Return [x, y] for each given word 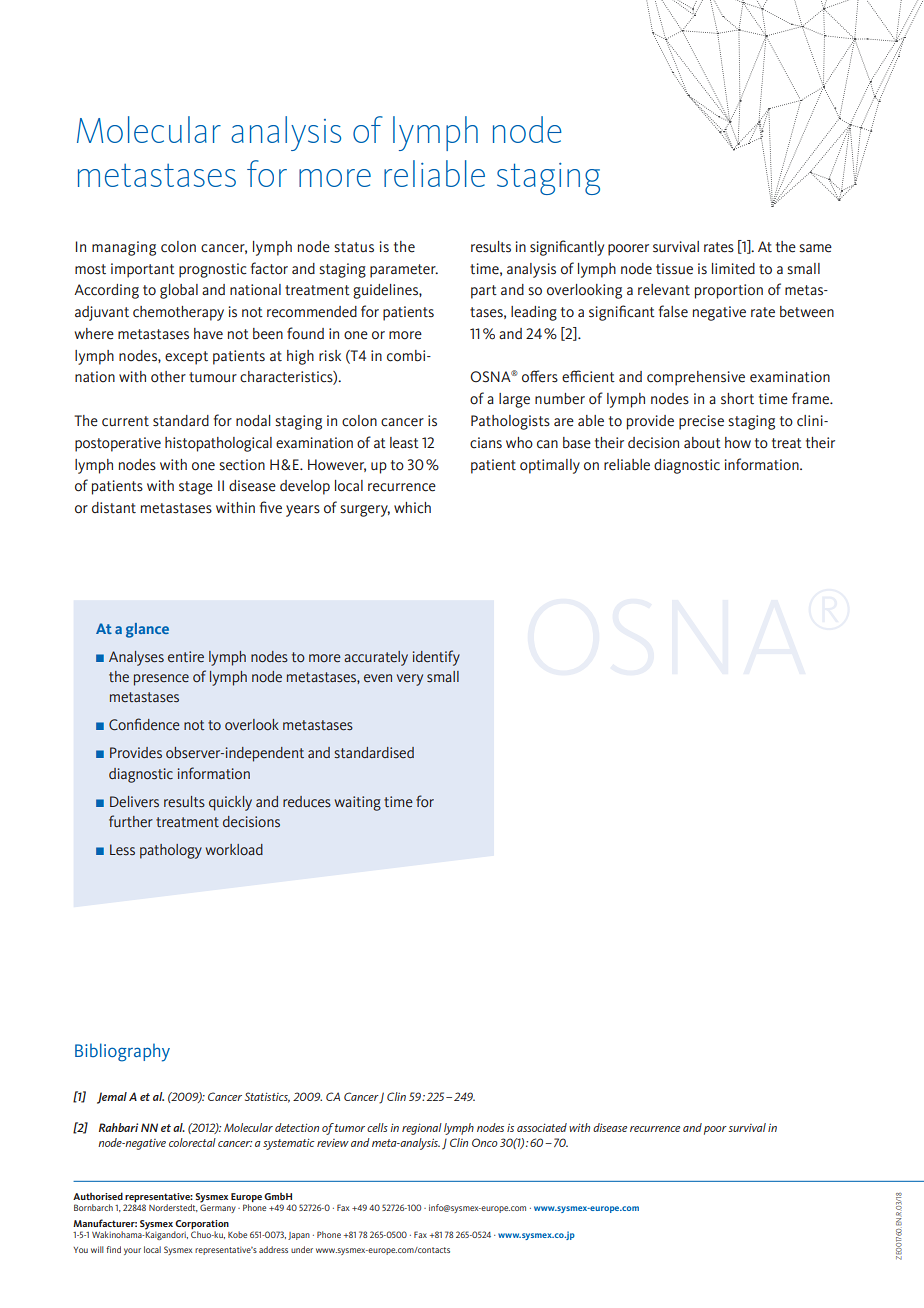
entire [186, 657]
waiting [358, 803]
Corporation [202, 1224]
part [484, 292]
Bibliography [122, 1052]
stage [196, 488]
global [179, 291]
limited [733, 269]
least [404, 443]
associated [542, 1127]
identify [436, 658]
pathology [171, 851]
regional [422, 1129]
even [378, 678]
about [702, 443]
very [410, 680]
